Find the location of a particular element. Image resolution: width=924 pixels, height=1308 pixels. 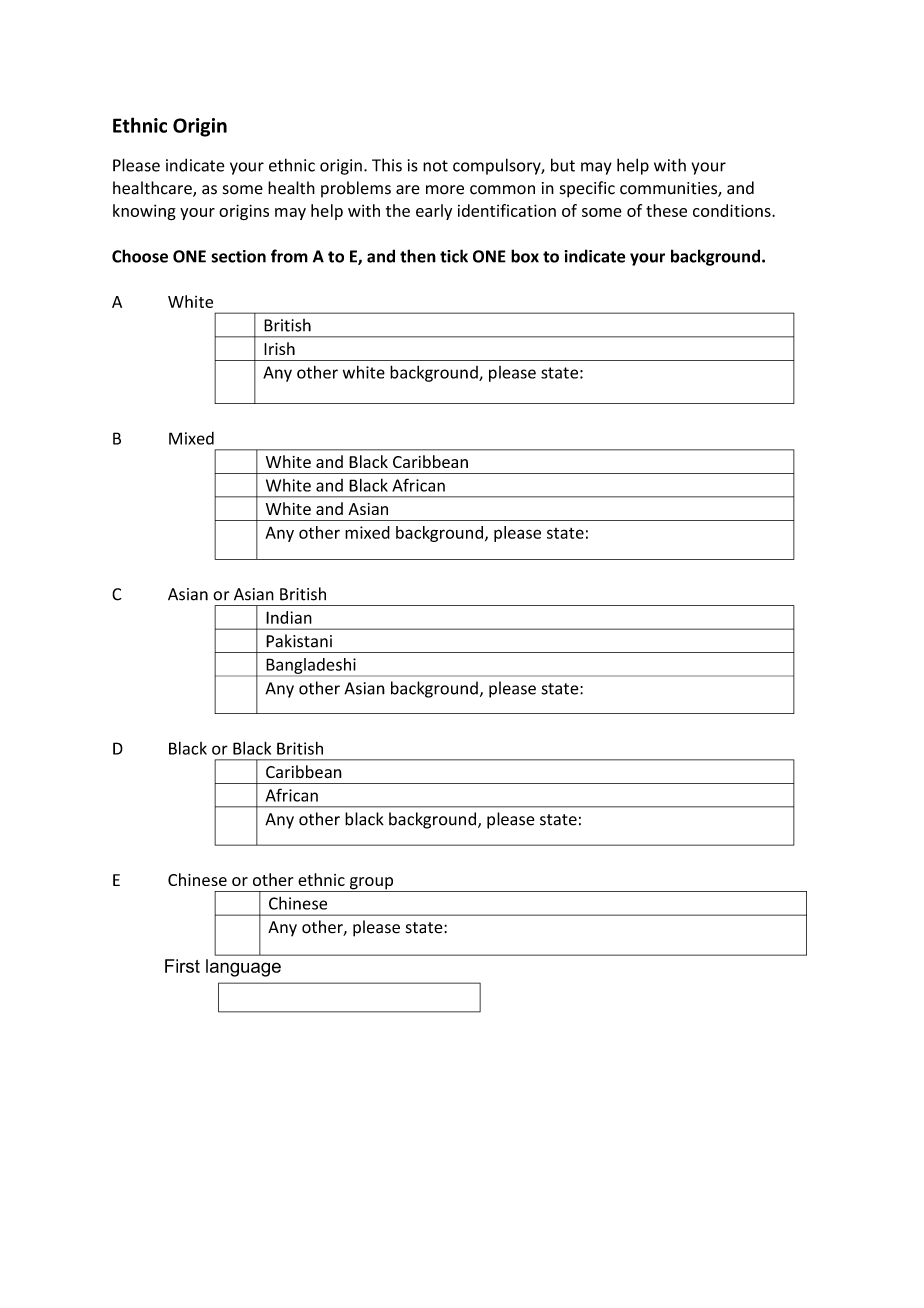

knowing is located at coordinates (144, 212).
